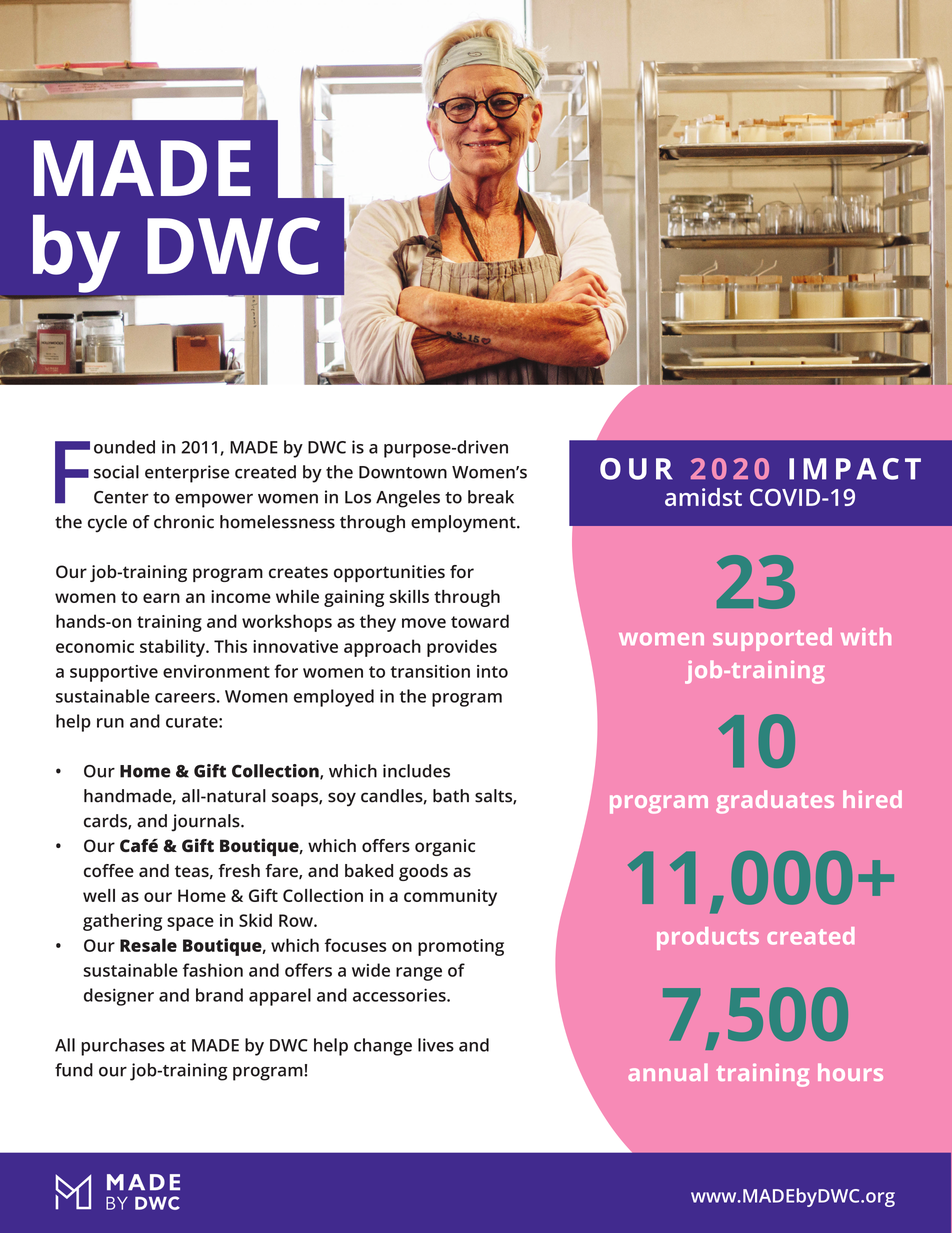  I want to click on purchases, so click(123, 1047).
